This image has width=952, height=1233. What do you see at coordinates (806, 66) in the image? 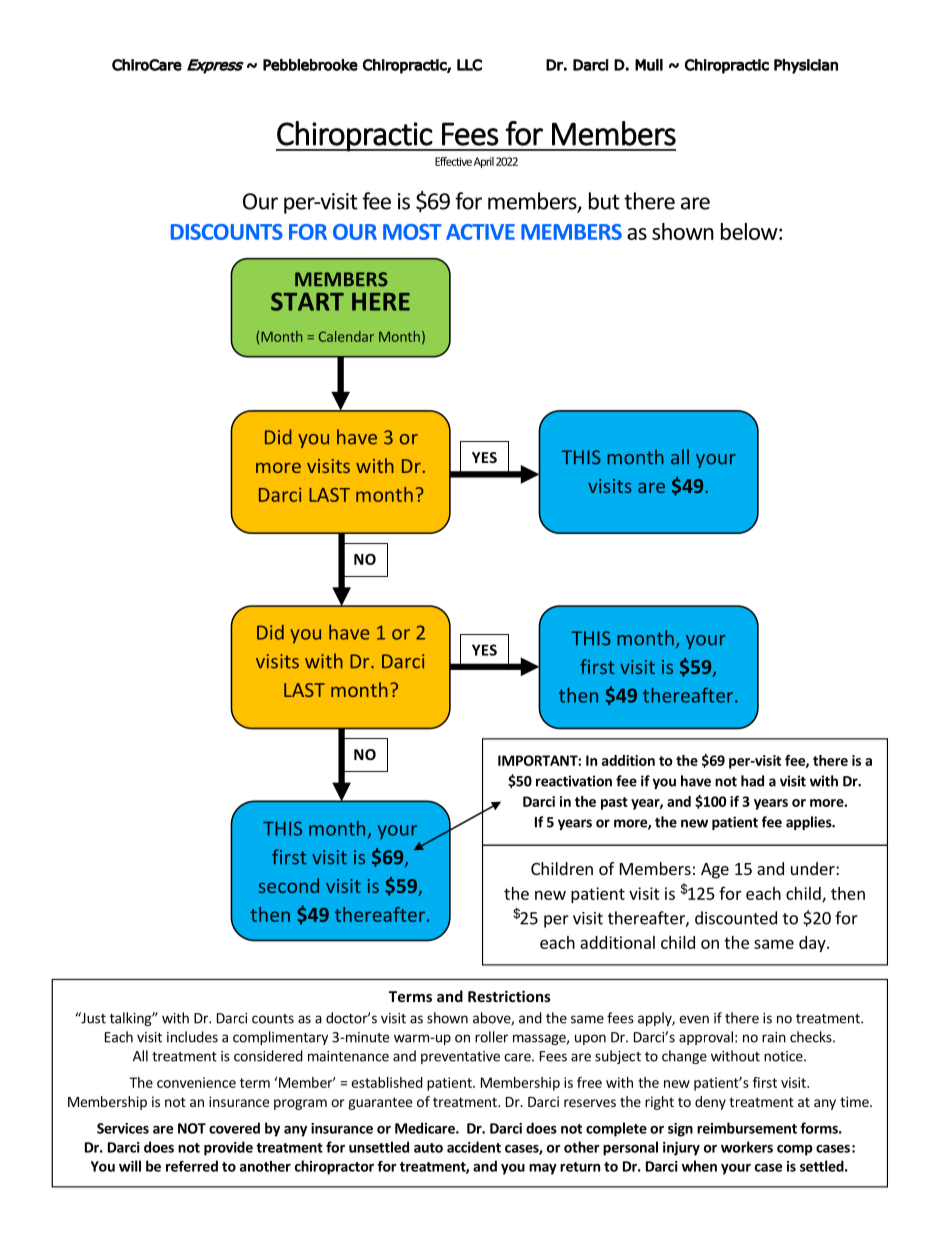
I see `Physician` at bounding box center [806, 66].
